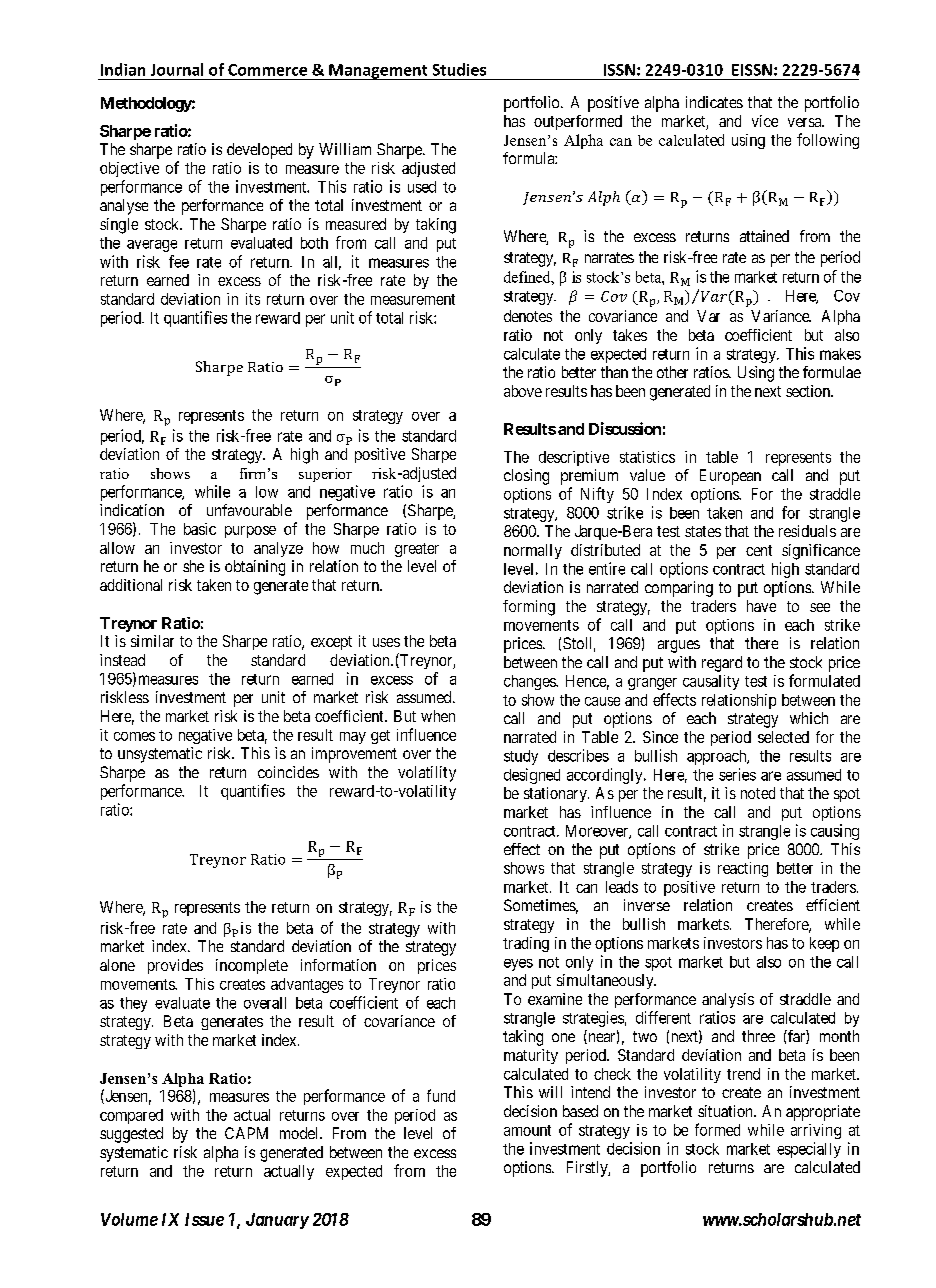 The image size is (936, 1288). I want to click on Studies, so click(459, 69).
